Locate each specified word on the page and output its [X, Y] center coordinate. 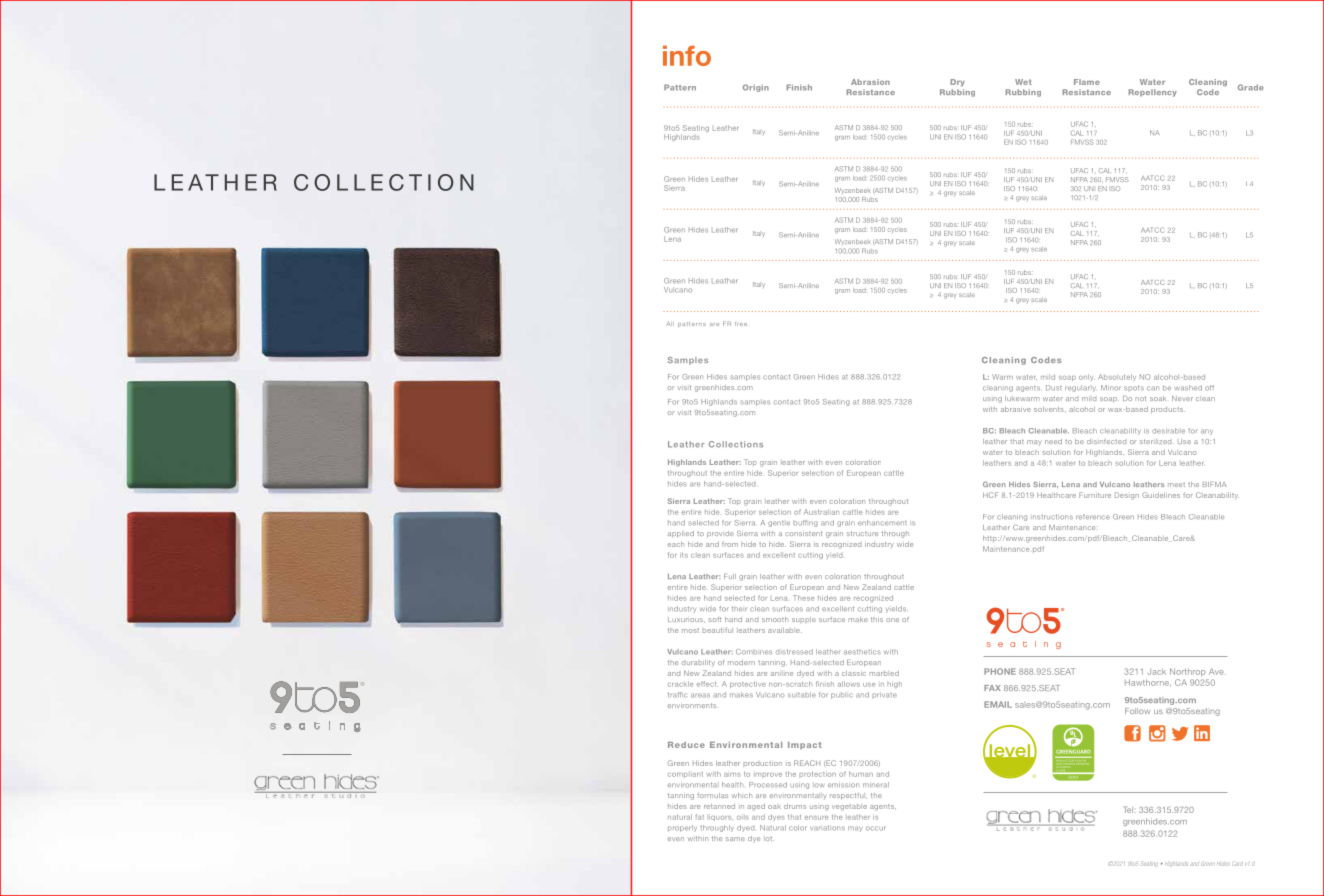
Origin [756, 88]
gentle [779, 523]
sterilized [1157, 441]
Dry [958, 82]
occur [876, 828]
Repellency [1153, 93]
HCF [990, 495]
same [735, 839]
